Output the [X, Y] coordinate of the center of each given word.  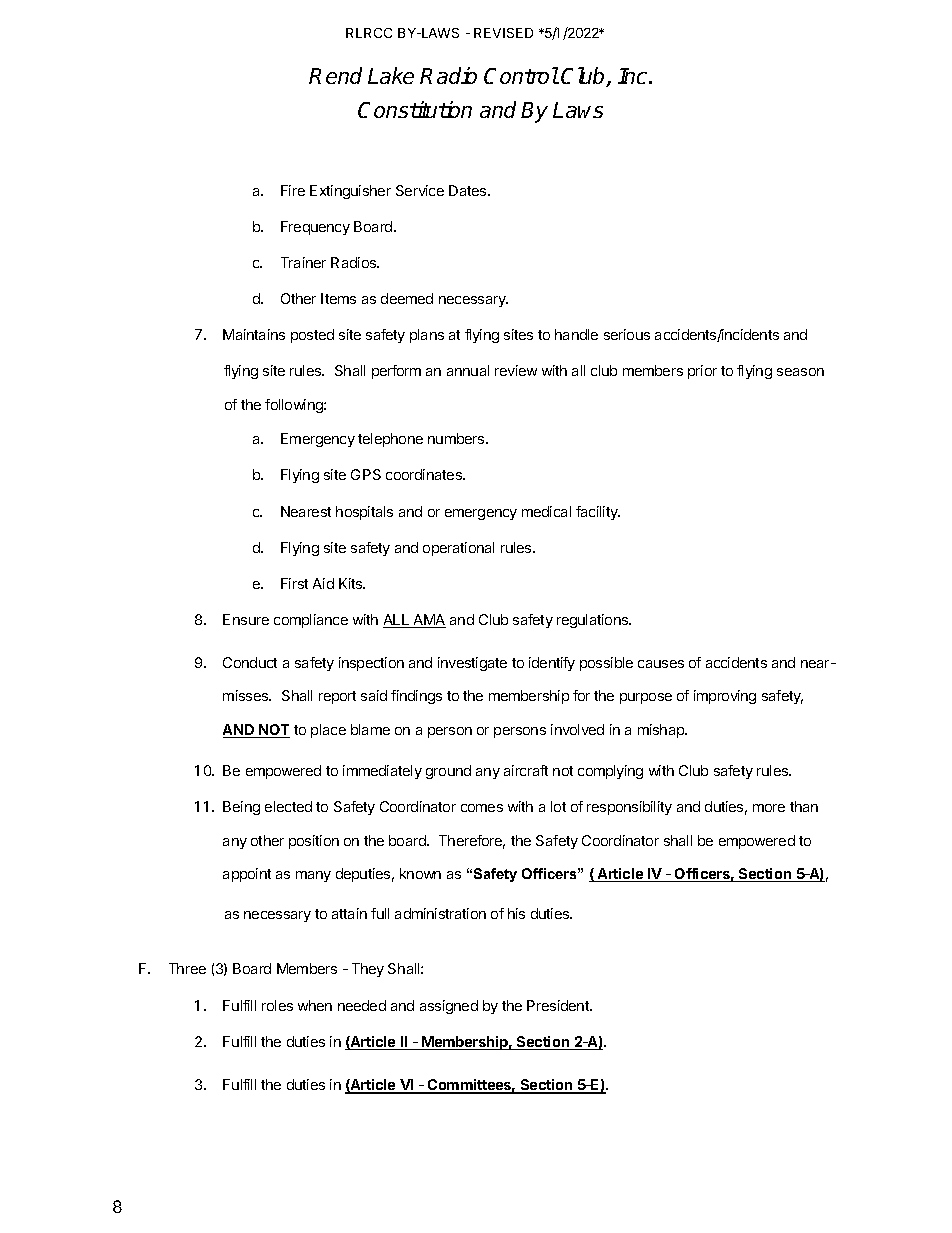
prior [702, 372]
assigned [449, 1007]
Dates [469, 190]
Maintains [254, 334]
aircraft [526, 770]
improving [725, 697]
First [294, 583]
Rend [335, 75]
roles [277, 1005]
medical [546, 511]
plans [427, 336]
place [328, 731]
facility [598, 513]
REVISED [503, 33]
